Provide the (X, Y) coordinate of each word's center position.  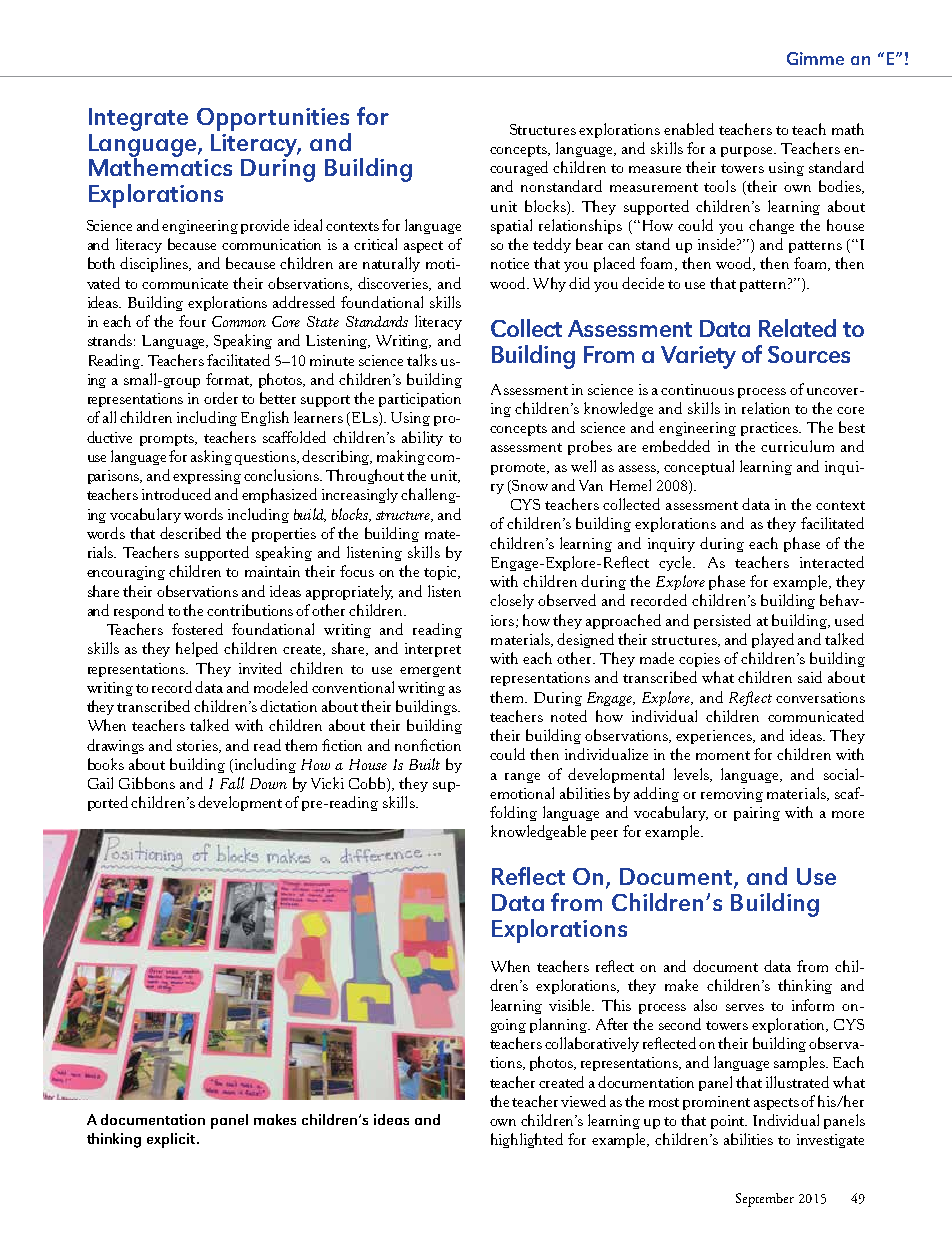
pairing (757, 814)
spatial (511, 226)
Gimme (815, 58)
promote (519, 469)
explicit (172, 1140)
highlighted (527, 1140)
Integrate (138, 119)
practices (771, 429)
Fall (232, 783)
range (522, 778)
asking (211, 457)
